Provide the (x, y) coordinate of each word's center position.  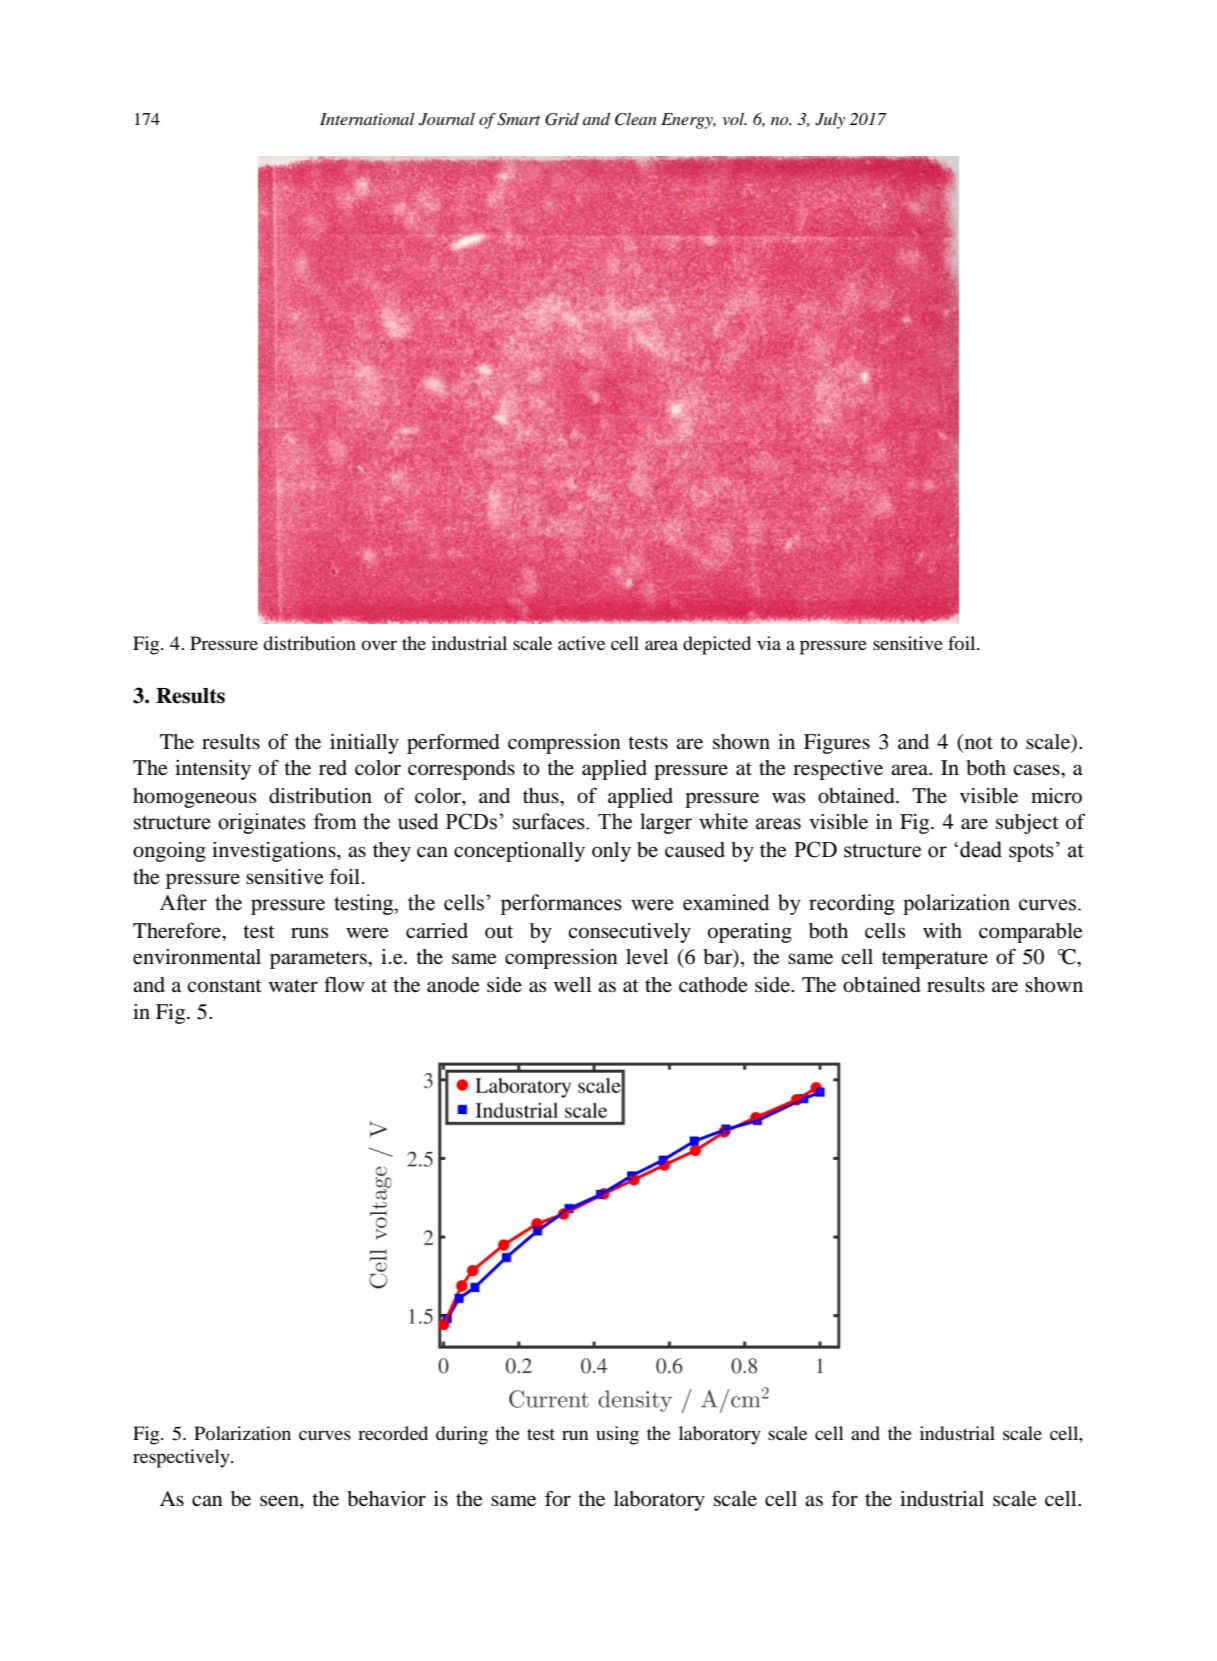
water (293, 985)
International (367, 119)
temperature (935, 960)
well (572, 984)
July (830, 121)
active (581, 643)
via (769, 643)
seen (280, 1501)
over (379, 645)
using (617, 1435)
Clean (636, 119)
